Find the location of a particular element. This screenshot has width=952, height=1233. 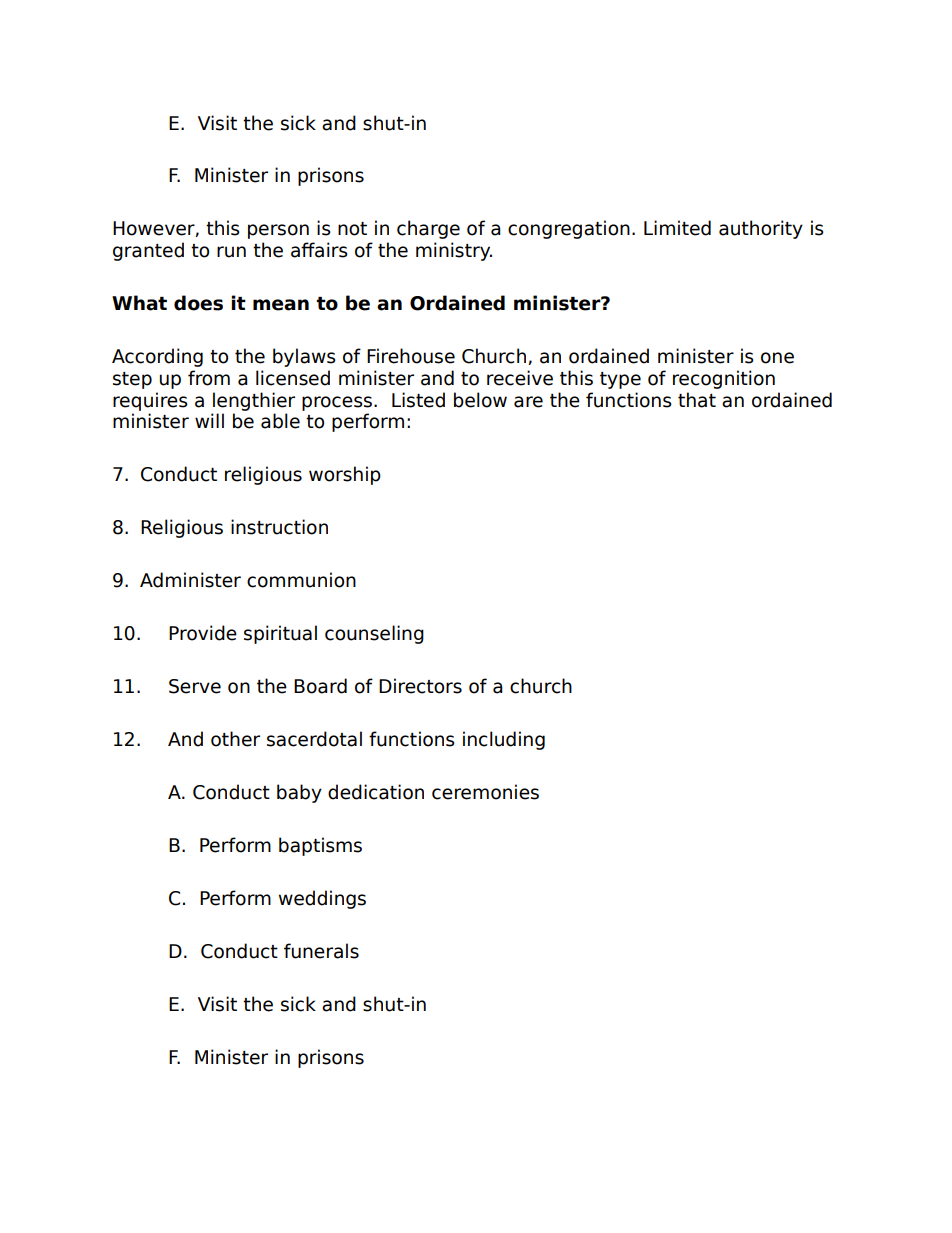

run is located at coordinates (231, 252).
